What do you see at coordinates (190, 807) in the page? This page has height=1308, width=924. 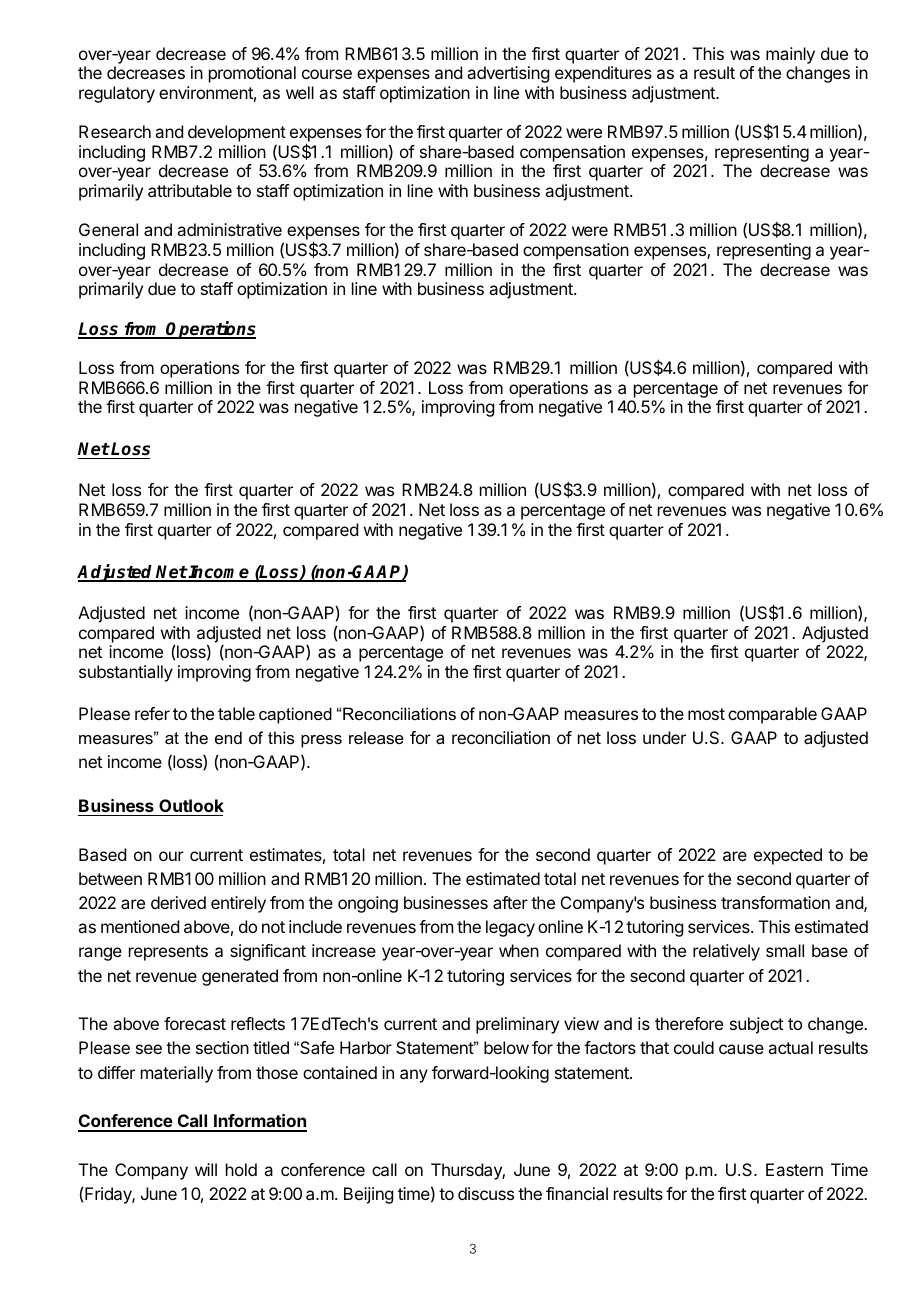 I see `Outlook` at bounding box center [190, 807].
